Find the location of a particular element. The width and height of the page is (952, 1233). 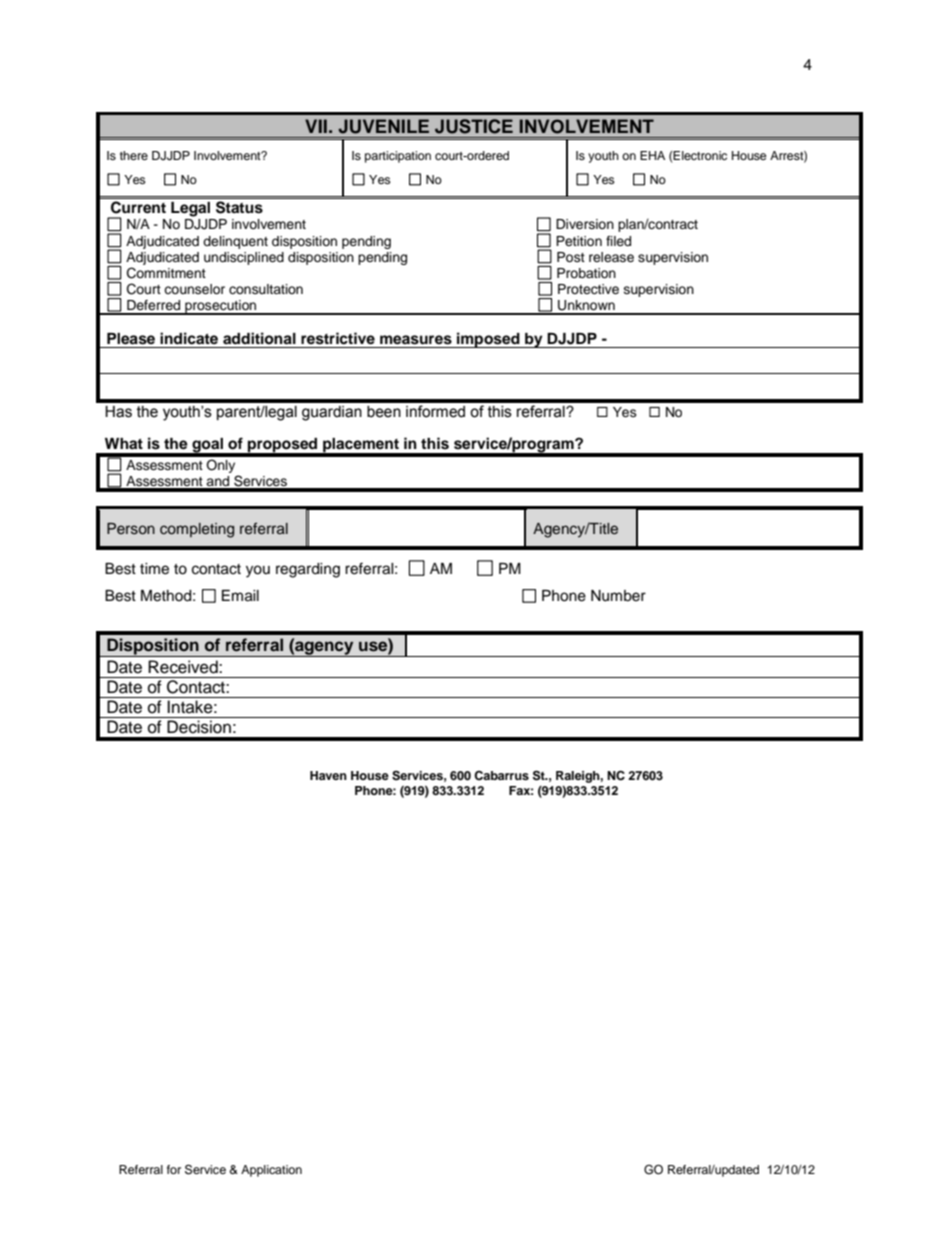

been is located at coordinates (384, 412).
